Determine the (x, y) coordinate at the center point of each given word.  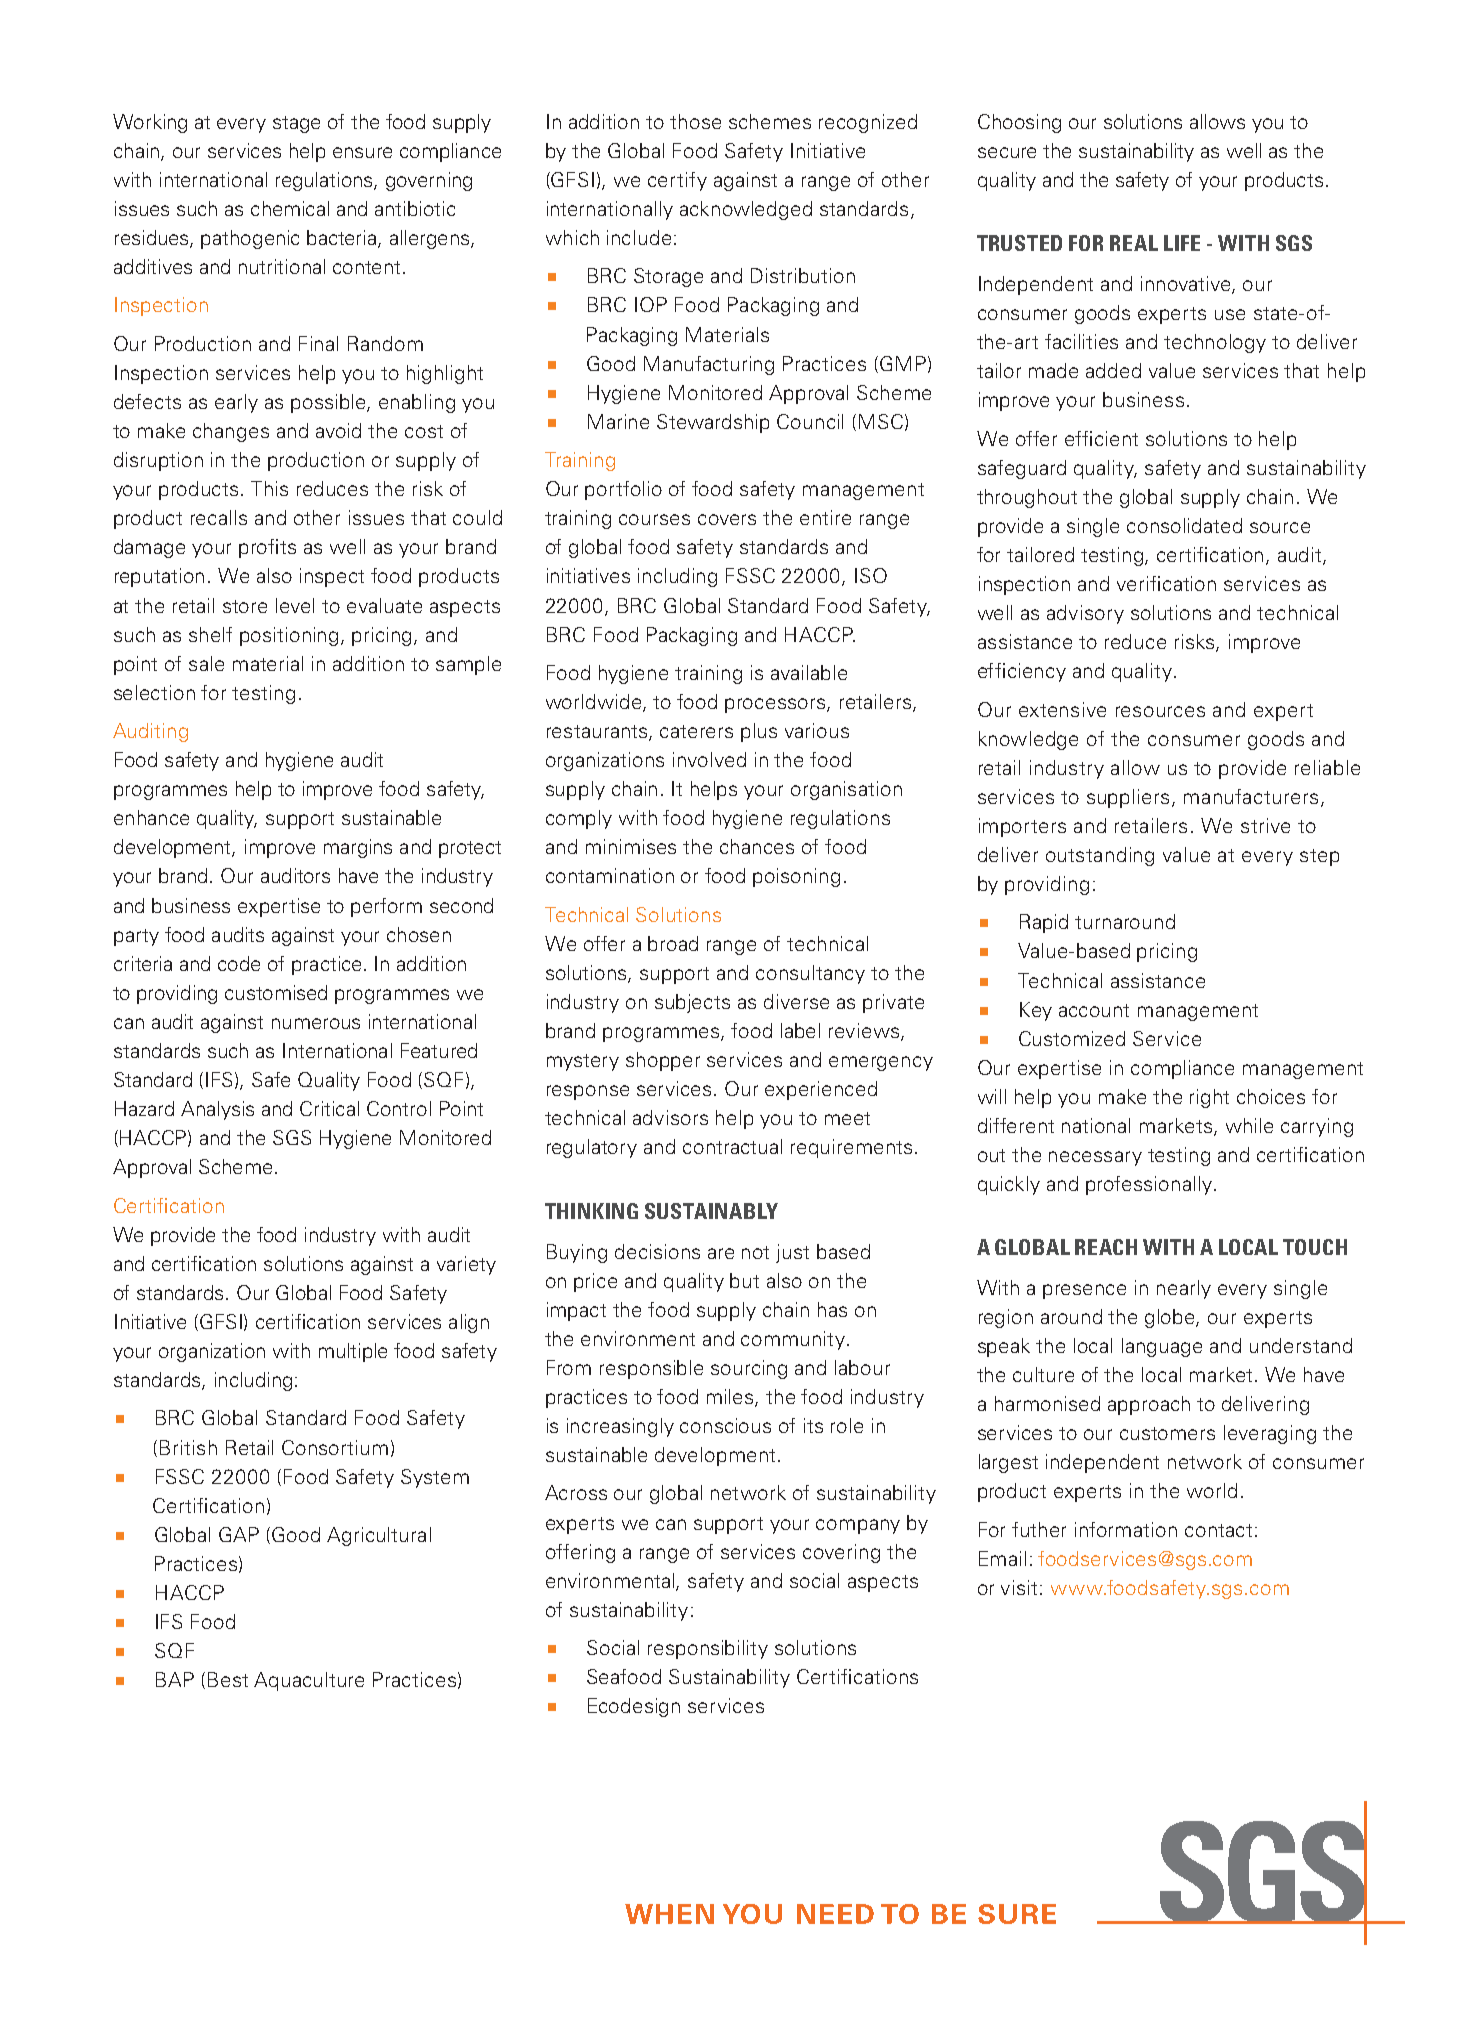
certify (677, 181)
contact (1218, 1530)
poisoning (796, 877)
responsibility (708, 1649)
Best (228, 1679)
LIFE (1182, 243)
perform (386, 907)
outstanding (1100, 856)
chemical (290, 208)
